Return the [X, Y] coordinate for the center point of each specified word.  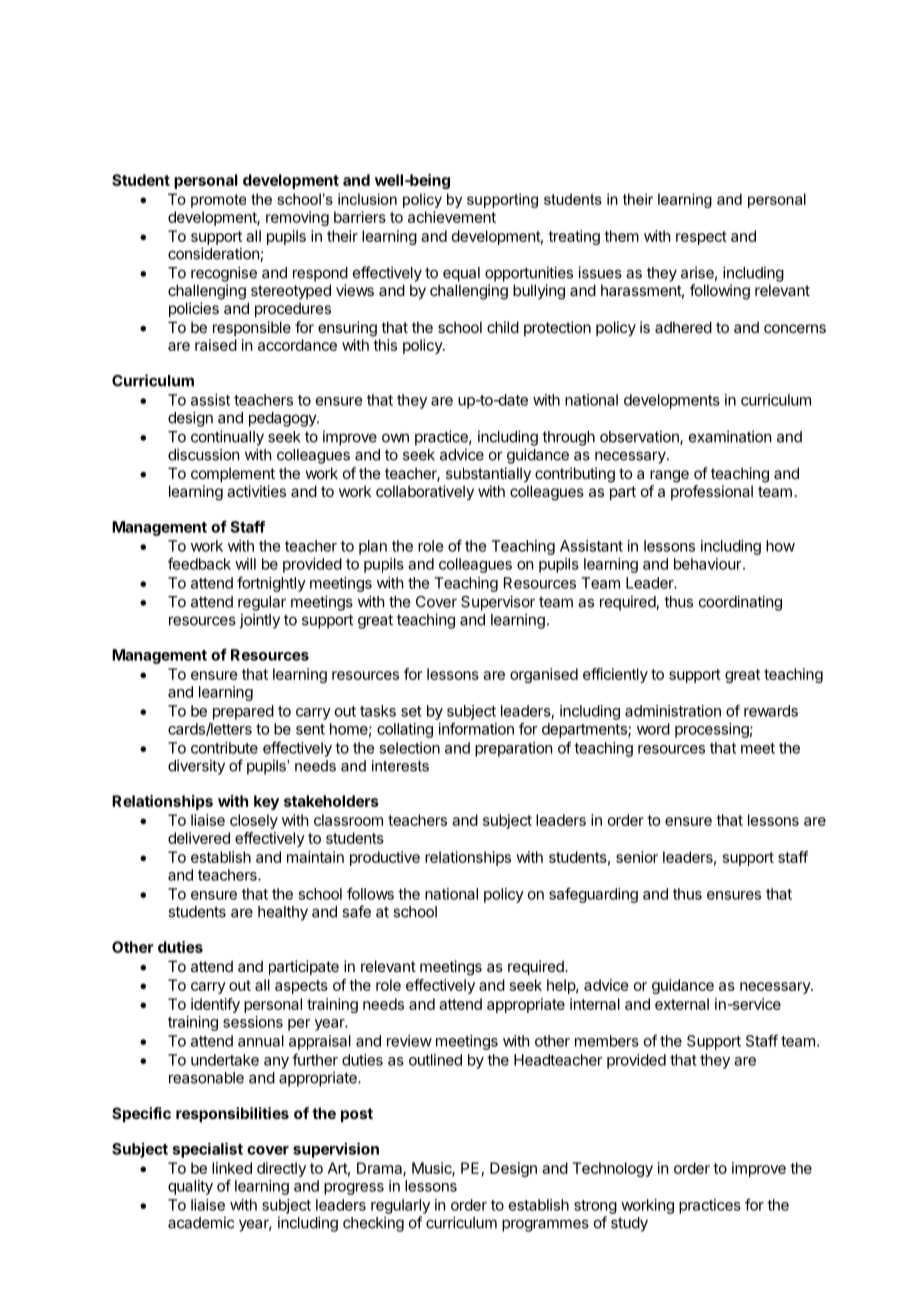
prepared [243, 712]
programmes [545, 1225]
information [476, 728]
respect [701, 238]
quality [190, 1187]
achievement [452, 217]
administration [673, 711]
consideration [214, 254]
